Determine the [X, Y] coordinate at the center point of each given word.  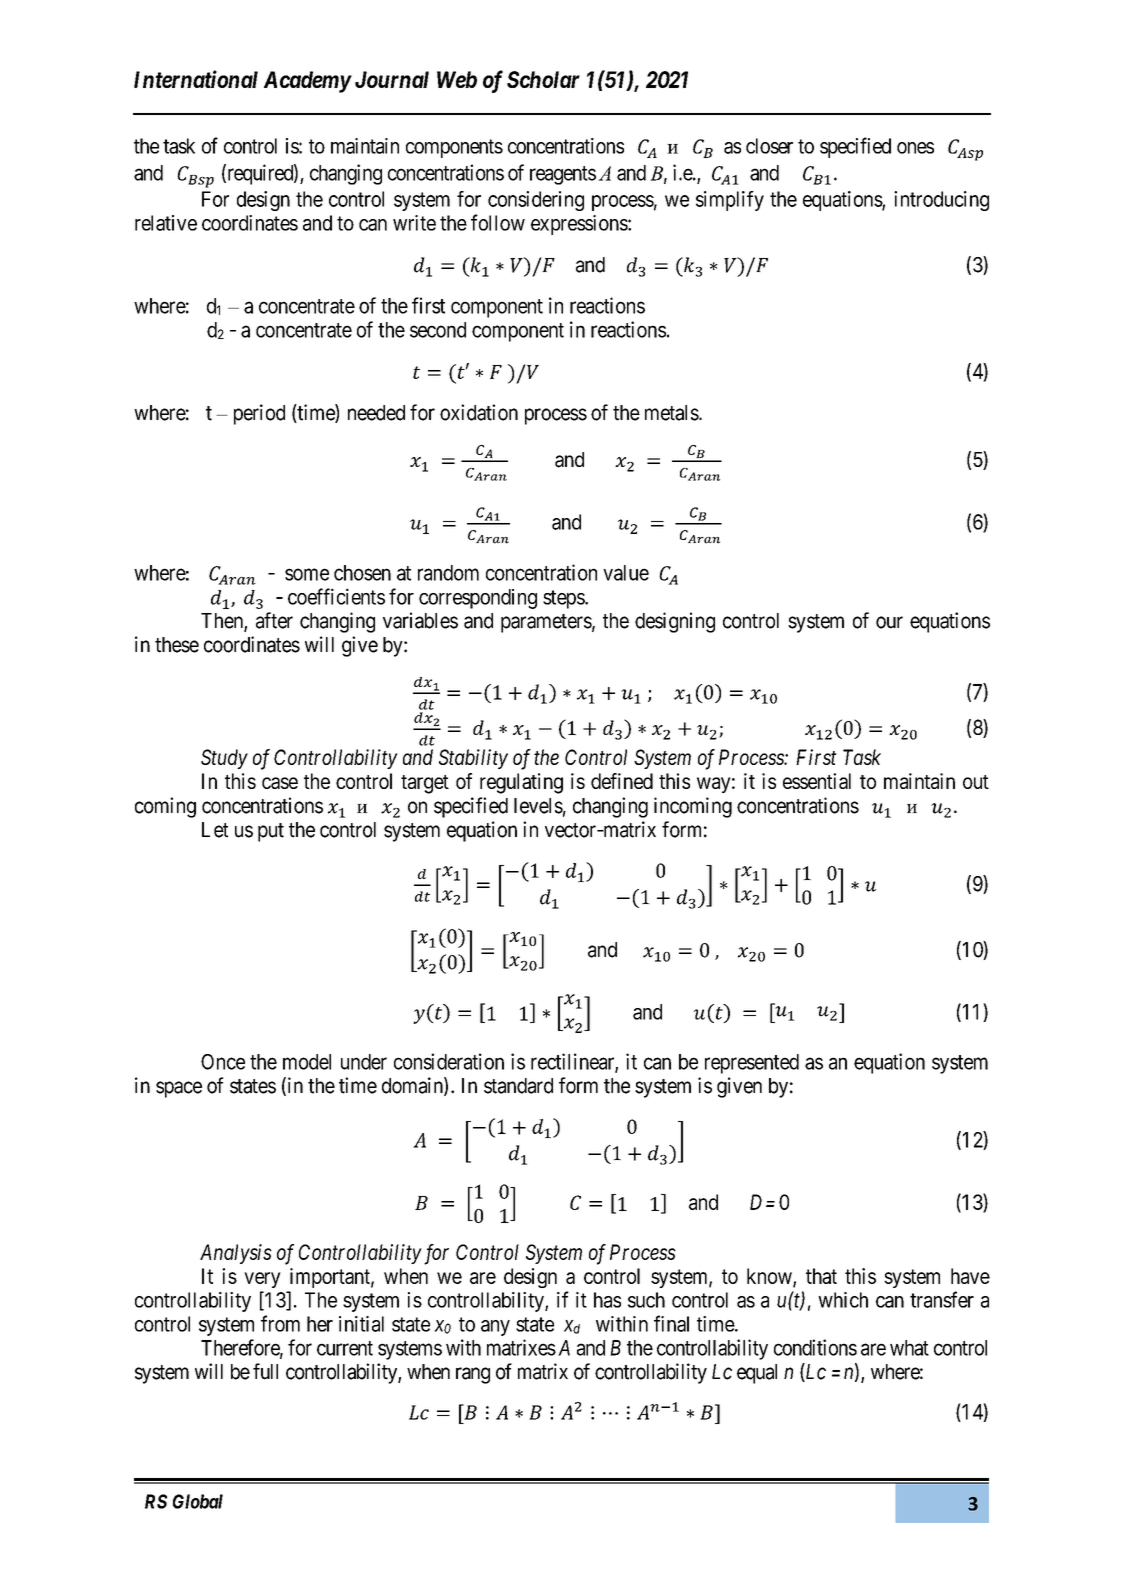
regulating [521, 783]
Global [198, 1501]
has [607, 1300]
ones [915, 148]
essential [817, 781]
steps [564, 599]
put [271, 832]
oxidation [479, 412]
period [259, 414]
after [274, 620]
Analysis [236, 1254]
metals [672, 413]
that [821, 1276]
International [196, 79]
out [976, 782]
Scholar [543, 79]
